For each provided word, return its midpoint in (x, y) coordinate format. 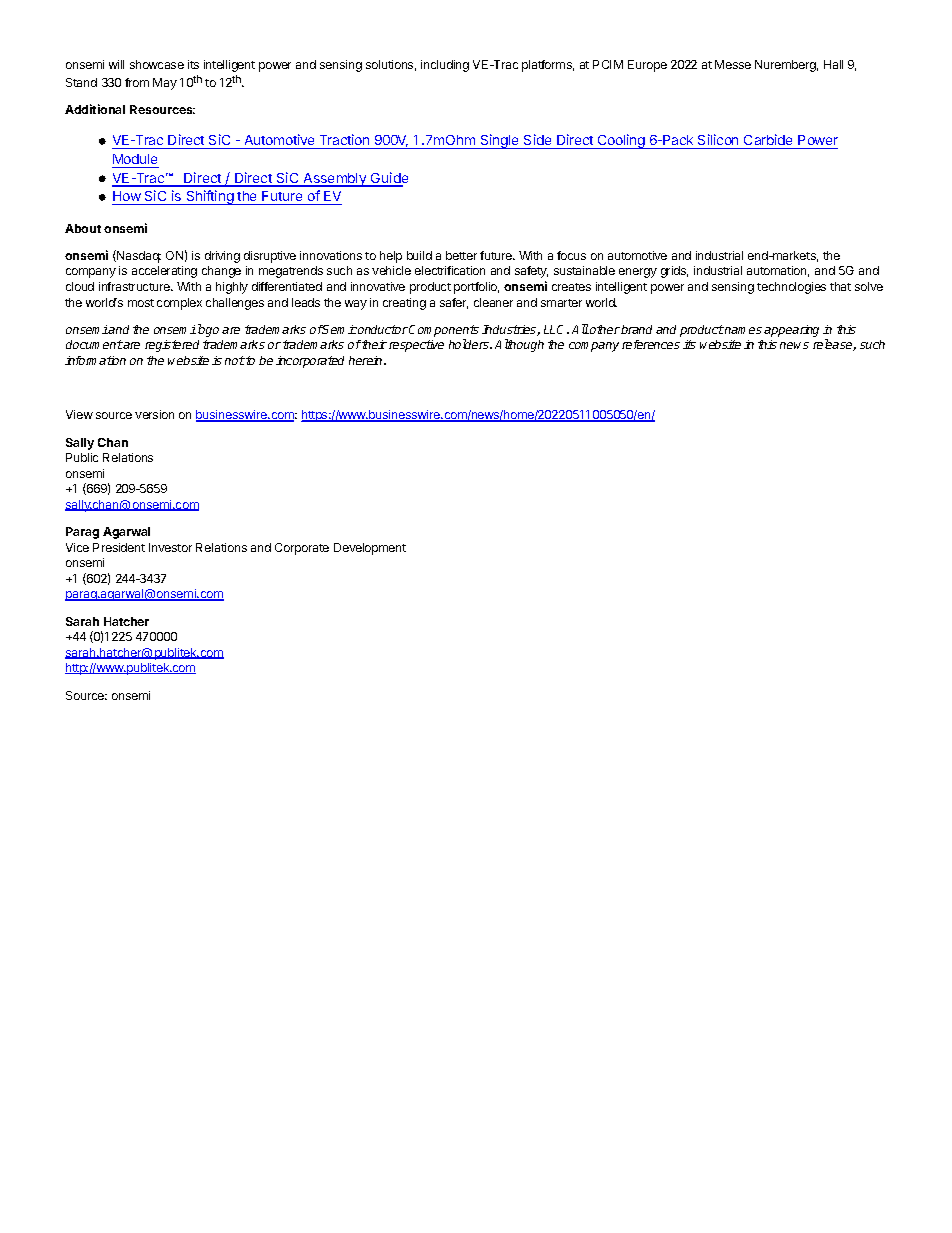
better (461, 255)
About (83, 228)
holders (470, 344)
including (445, 66)
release (834, 345)
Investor (170, 547)
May (165, 84)
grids (674, 272)
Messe (733, 64)
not (235, 360)
